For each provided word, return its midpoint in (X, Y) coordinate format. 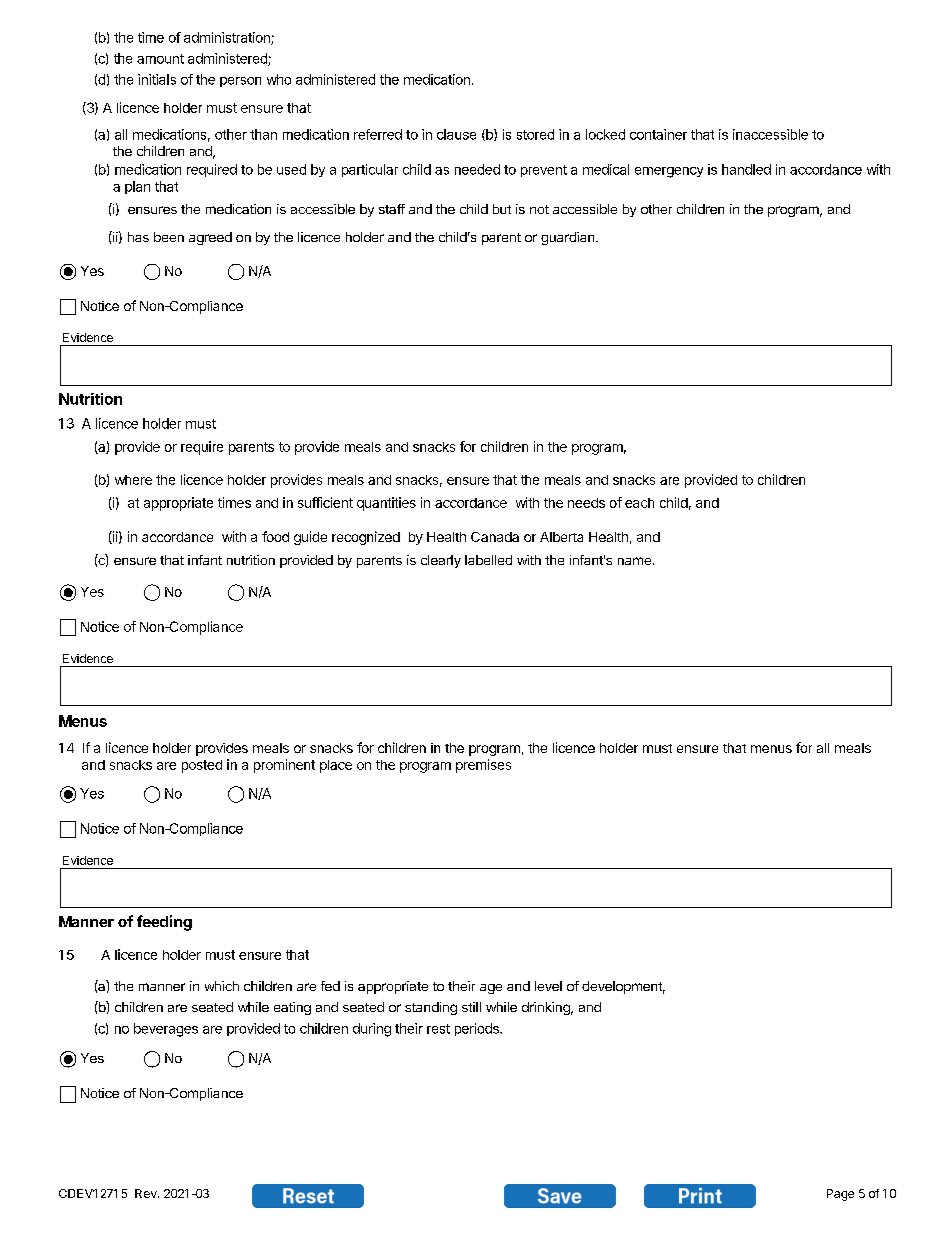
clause (456, 134)
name (634, 561)
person (240, 82)
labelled (488, 560)
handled (746, 169)
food (275, 536)
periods (478, 1029)
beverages (166, 1030)
